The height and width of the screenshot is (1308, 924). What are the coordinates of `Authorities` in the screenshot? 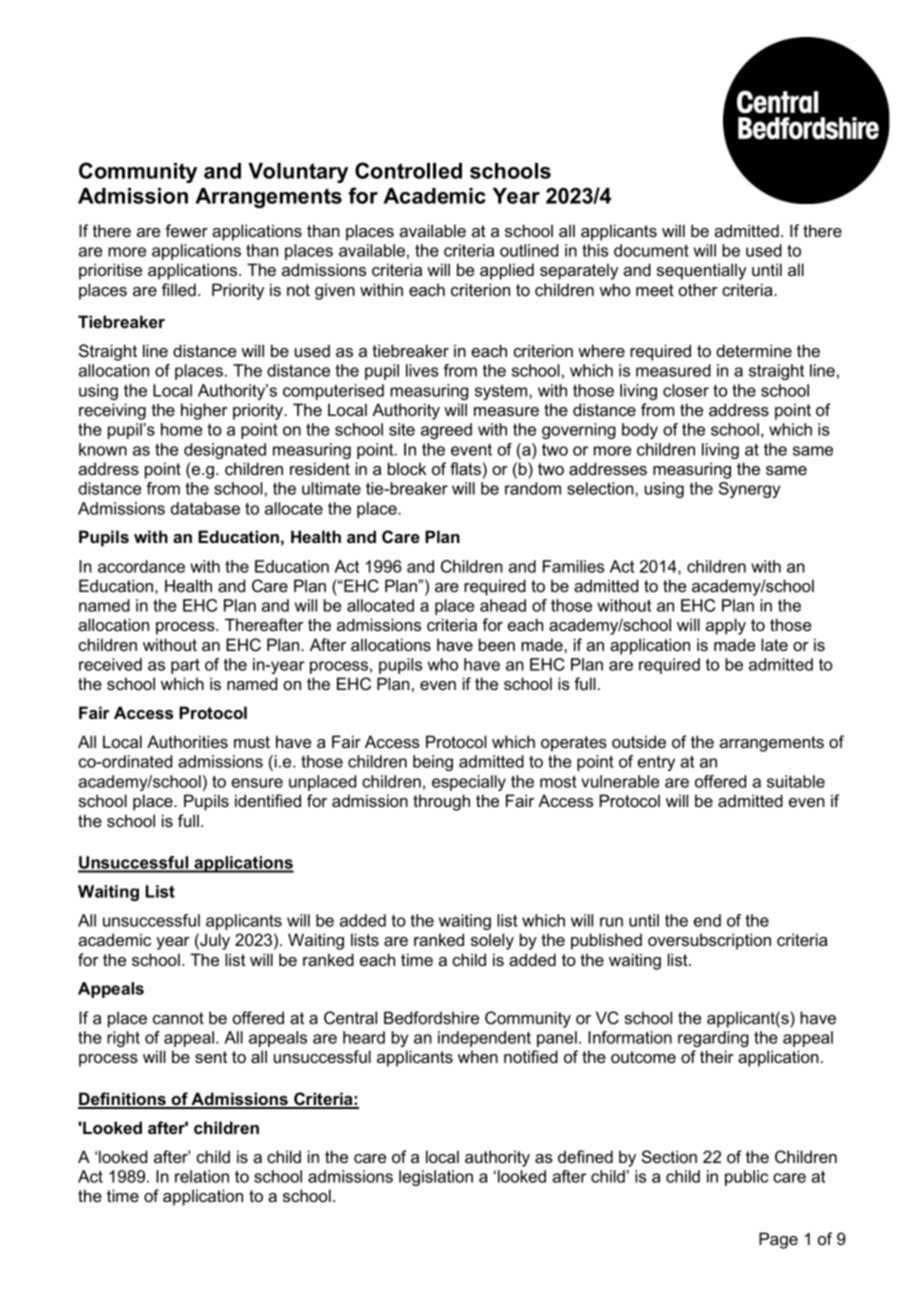 It's located at (187, 741).
